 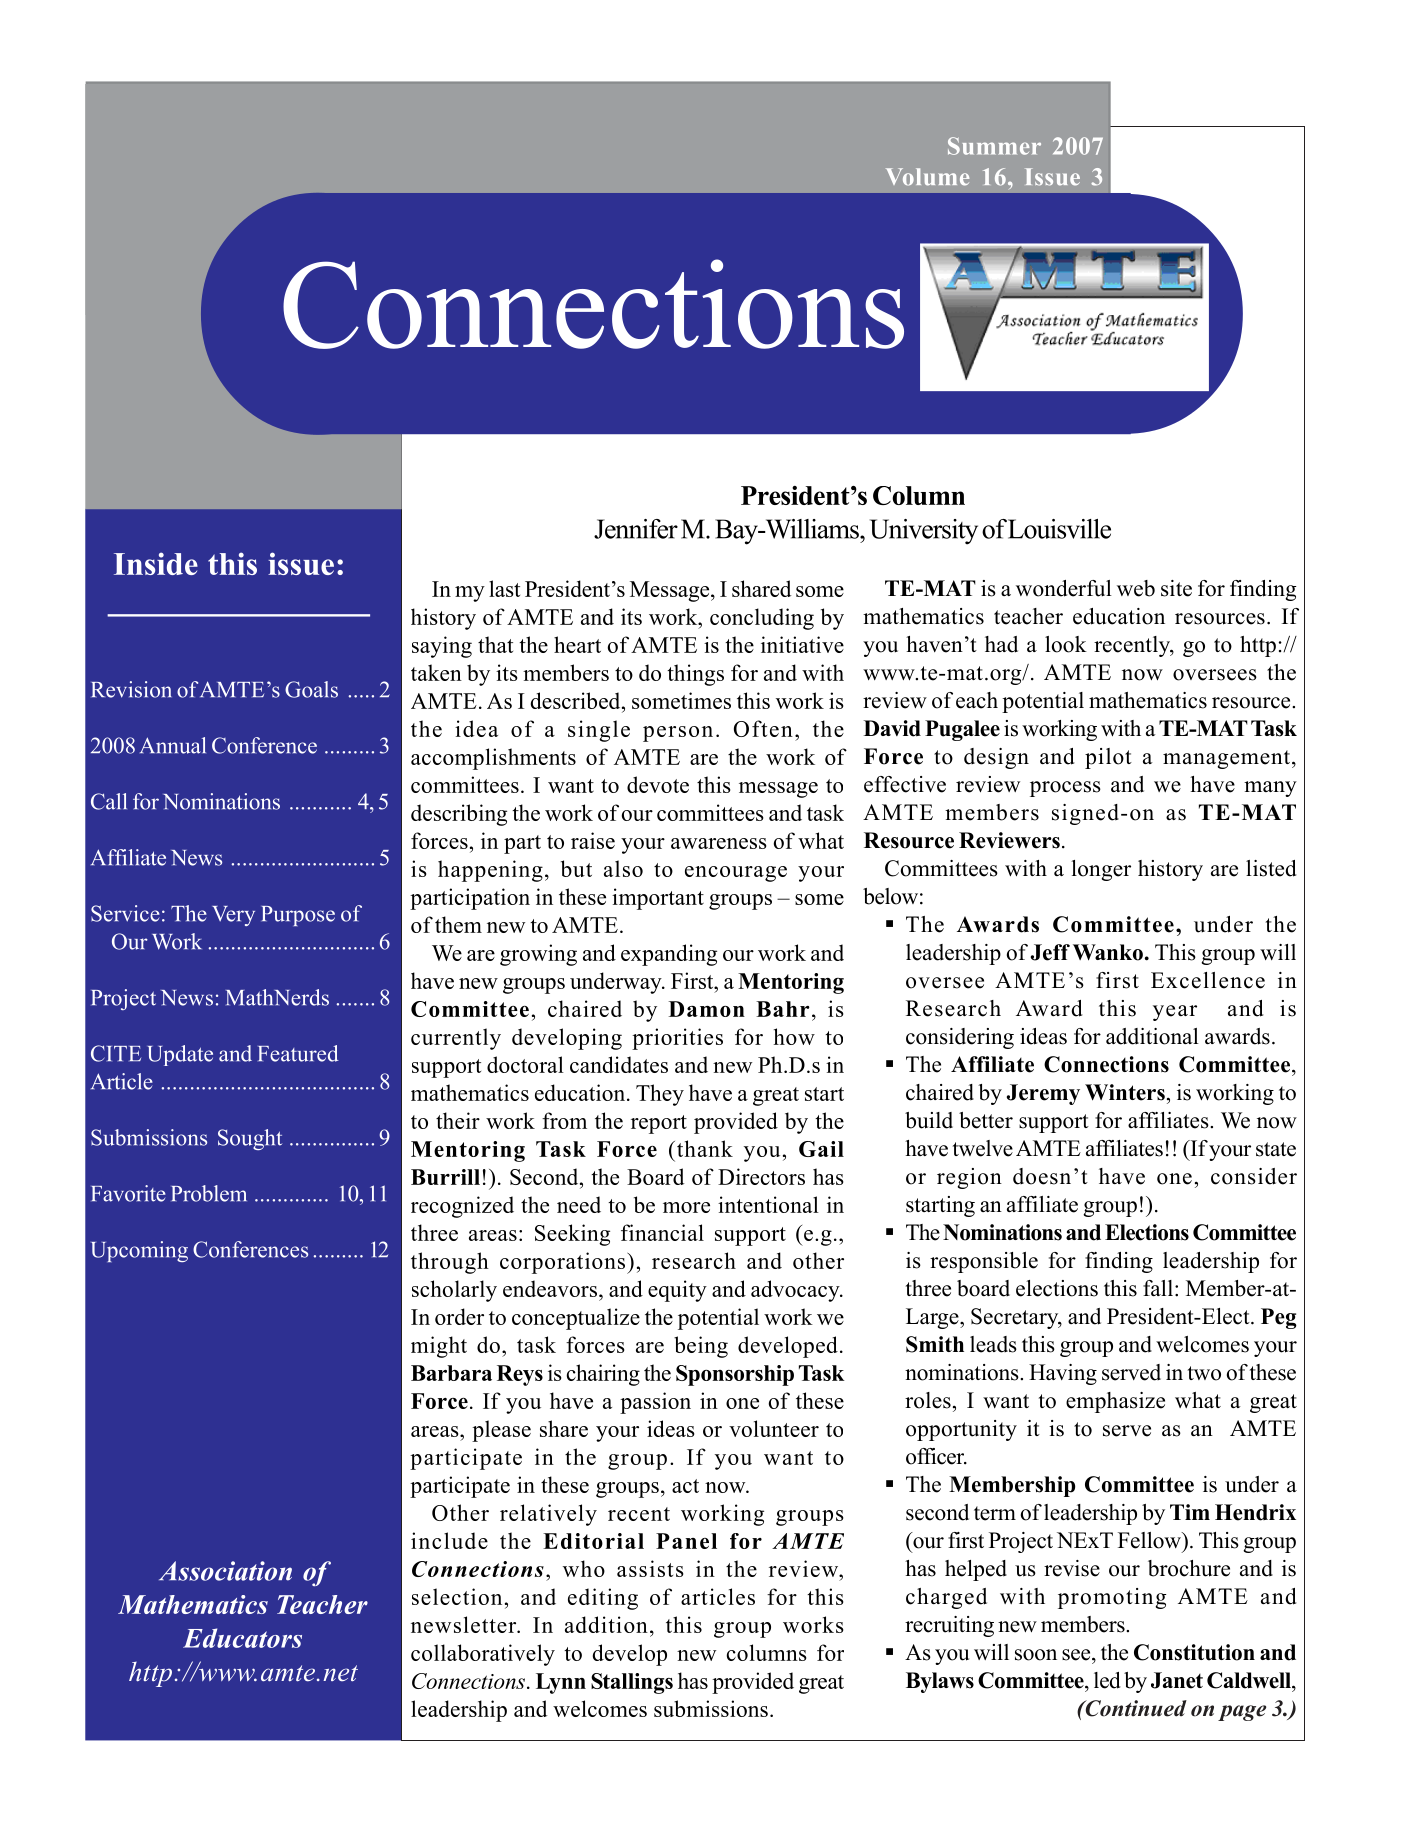 What do you see at coordinates (1136, 588) in the screenshot?
I see `web` at bounding box center [1136, 588].
